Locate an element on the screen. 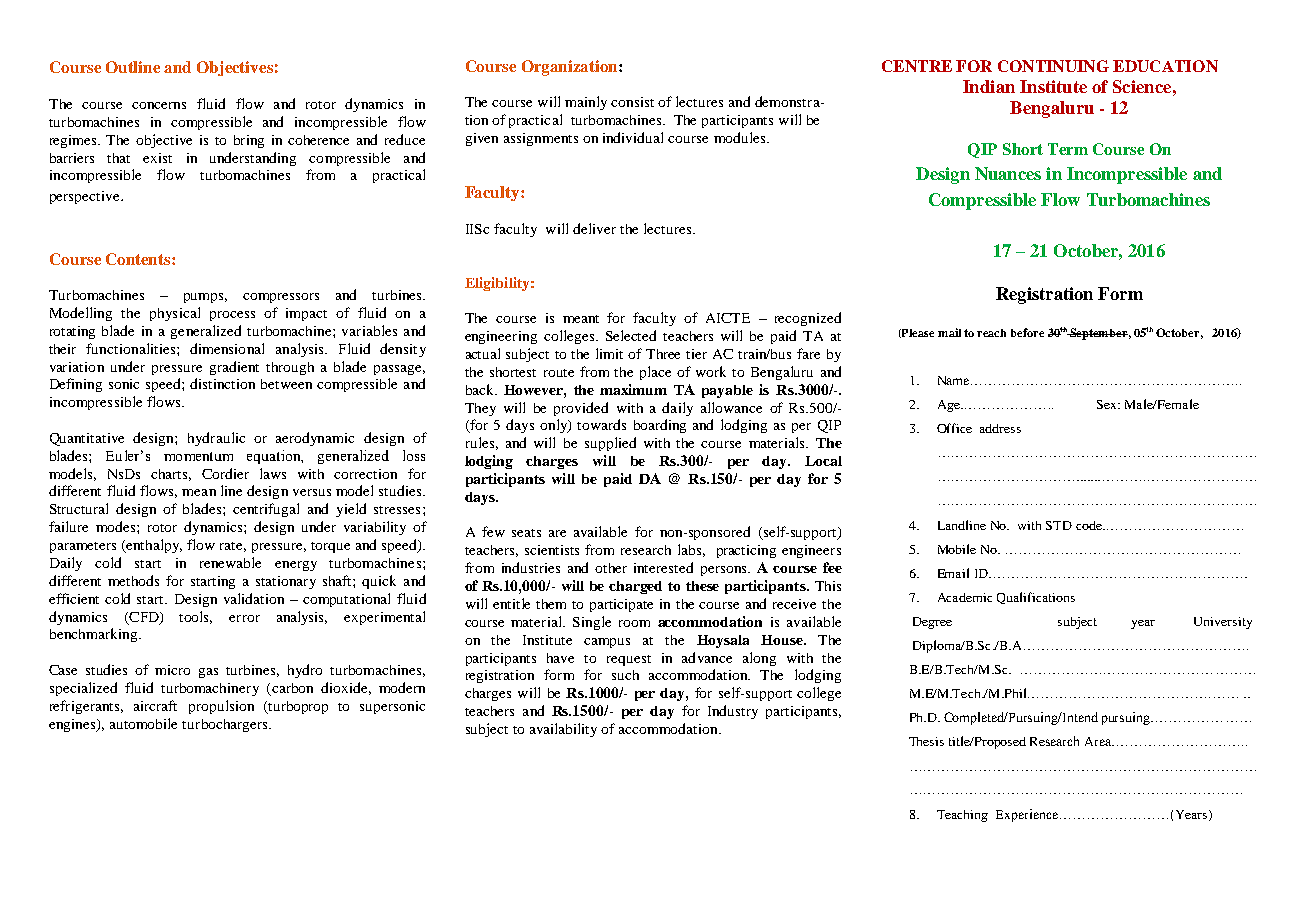 The width and height of the screenshot is (1307, 924). concerns is located at coordinates (159, 105).
